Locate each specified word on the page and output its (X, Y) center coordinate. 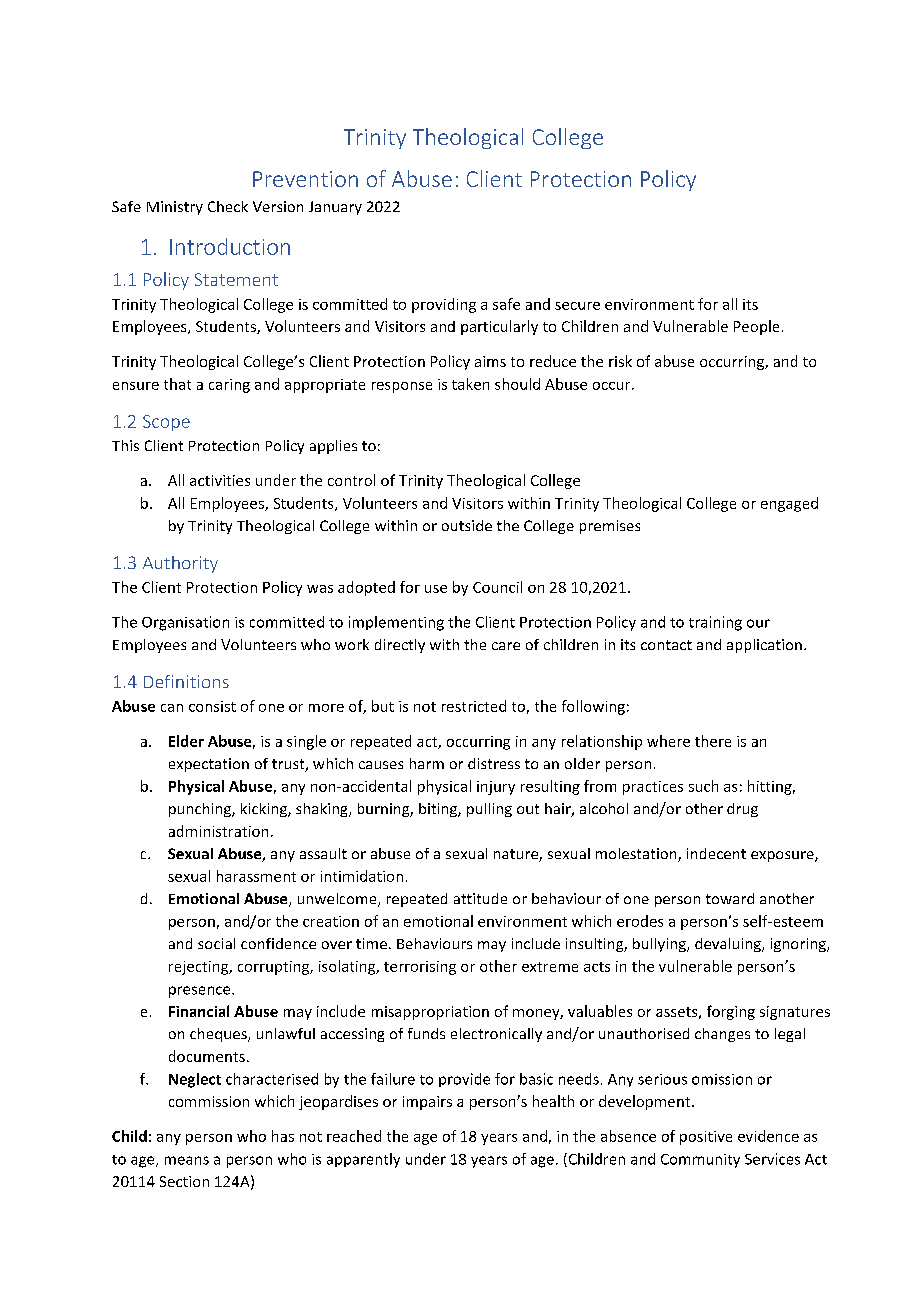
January (335, 208)
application (764, 646)
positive (706, 1138)
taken (470, 384)
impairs (427, 1103)
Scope (166, 423)
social (216, 943)
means (187, 1160)
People (756, 327)
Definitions (186, 681)
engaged (789, 504)
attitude (480, 898)
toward (730, 898)
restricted (474, 706)
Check (228, 206)
